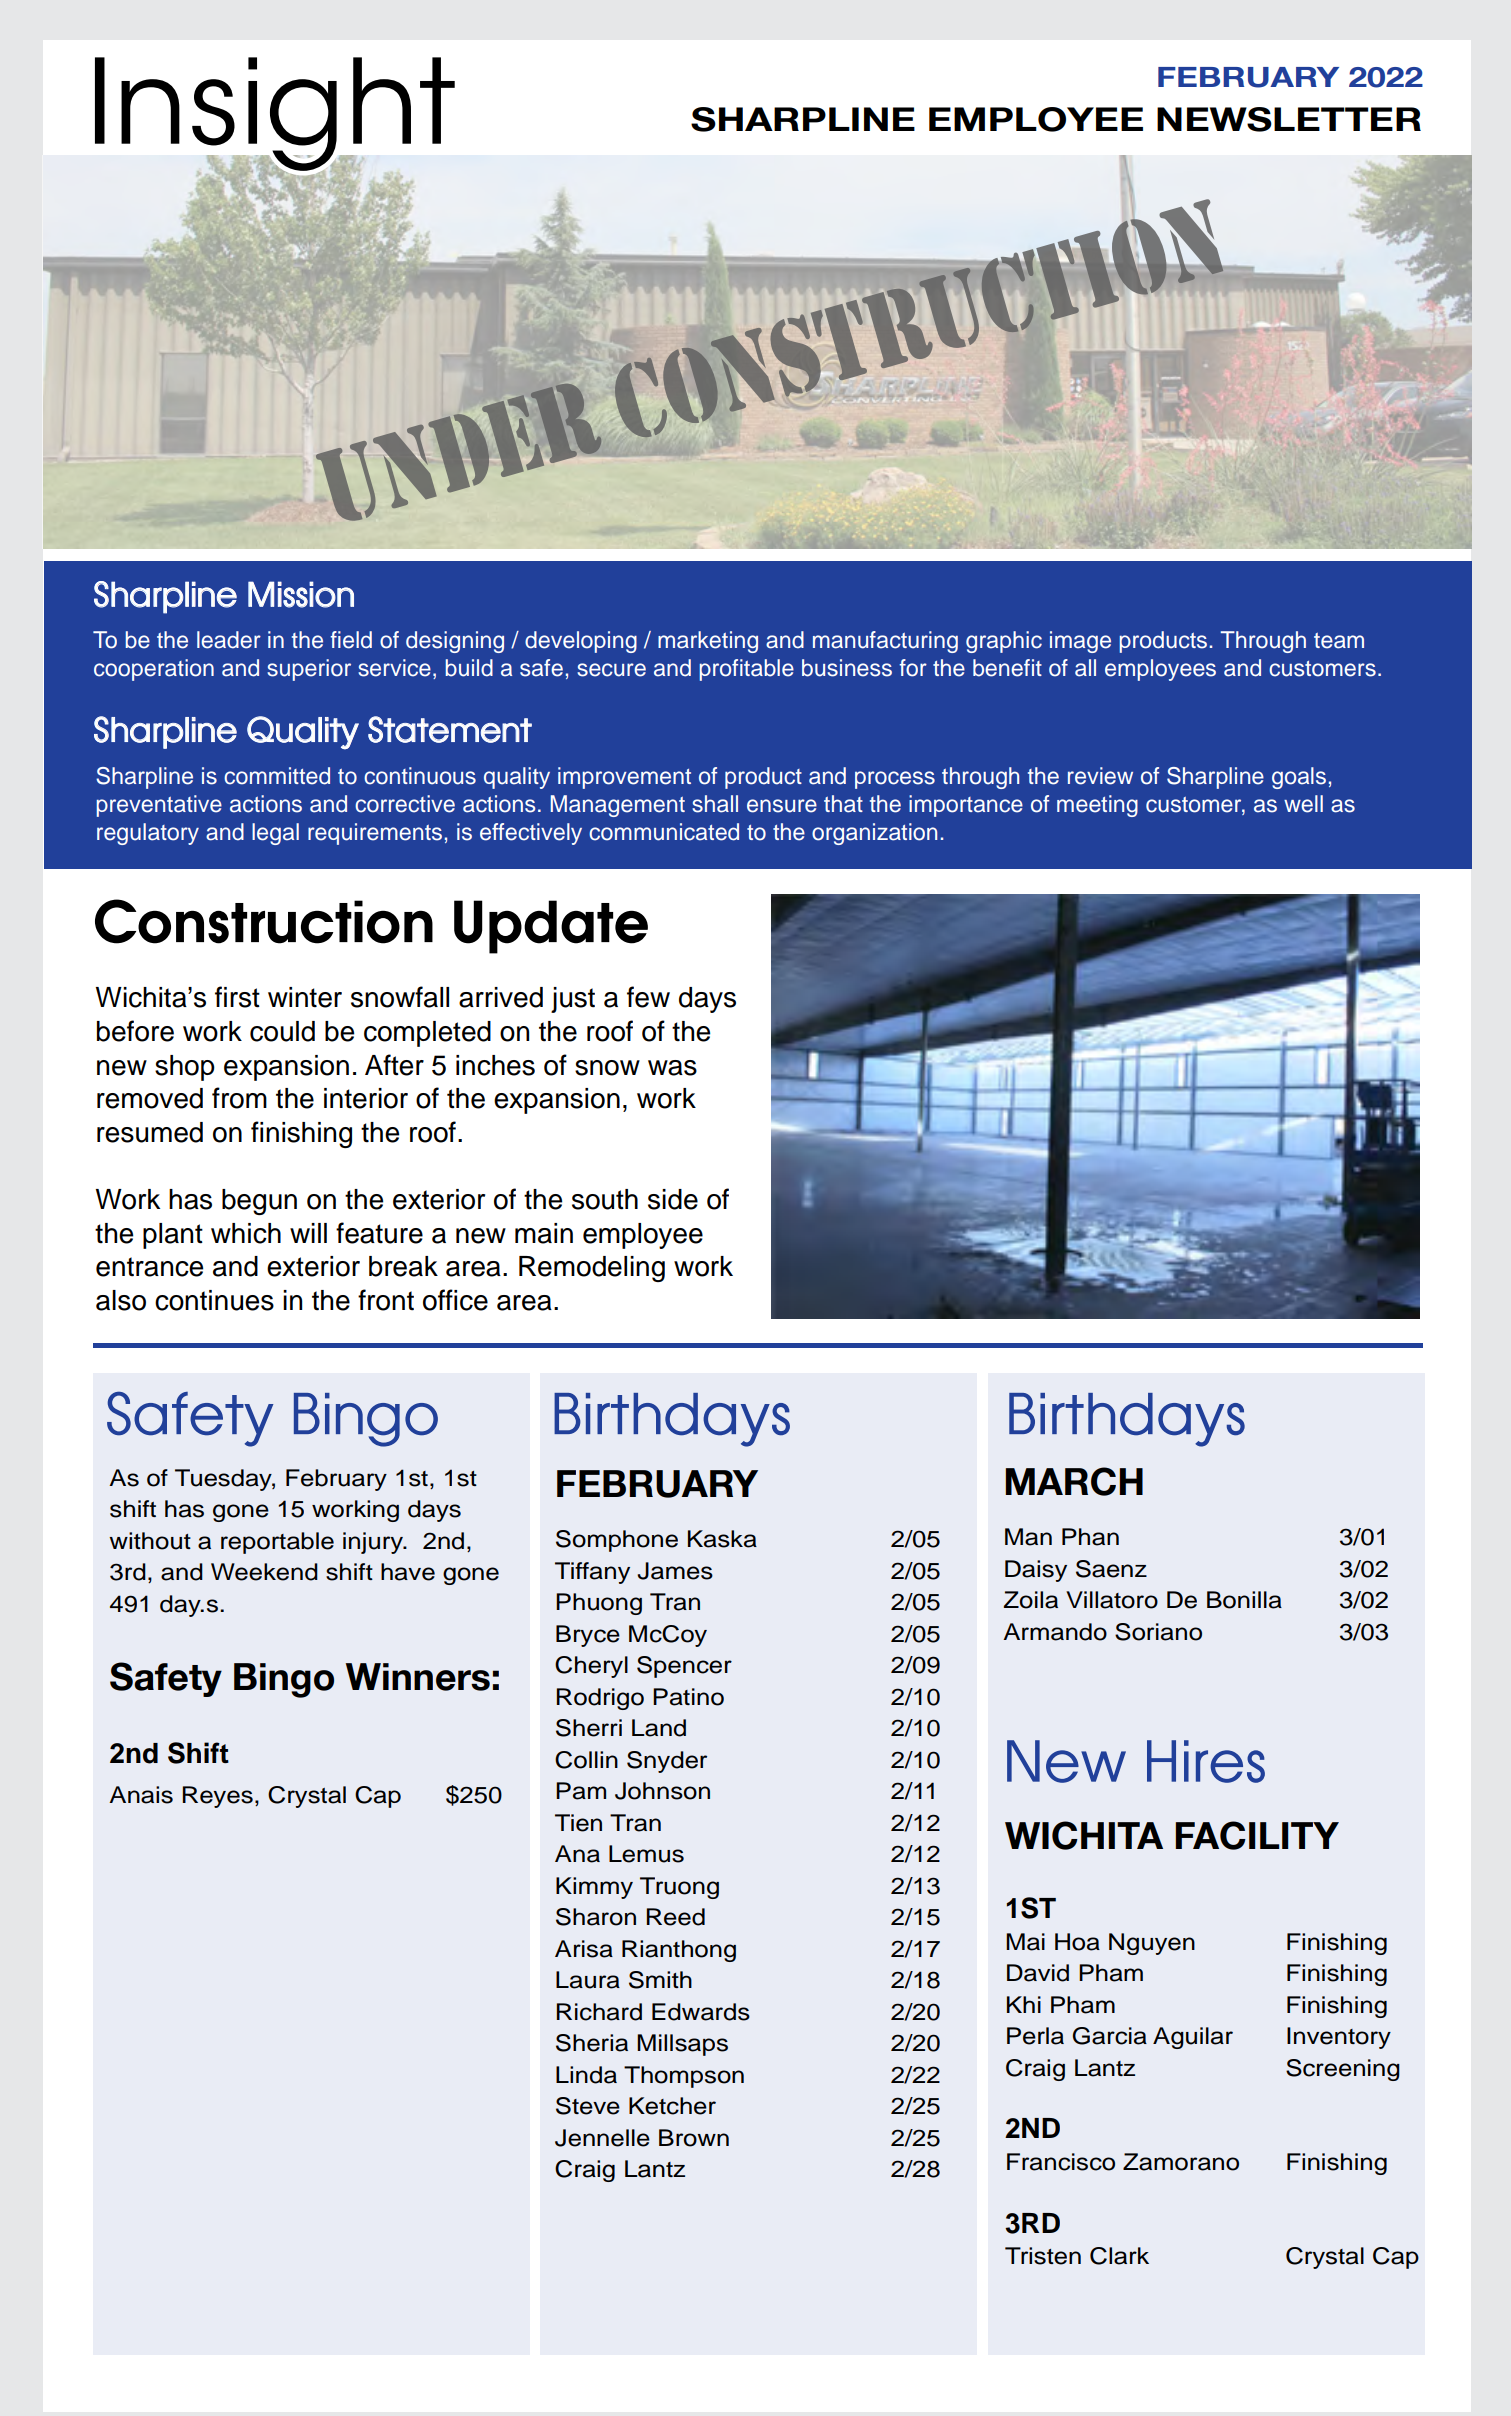 Image resolution: width=1511 pixels, height=2416 pixels. What do you see at coordinates (673, 1199) in the screenshot?
I see `side` at bounding box center [673, 1199].
